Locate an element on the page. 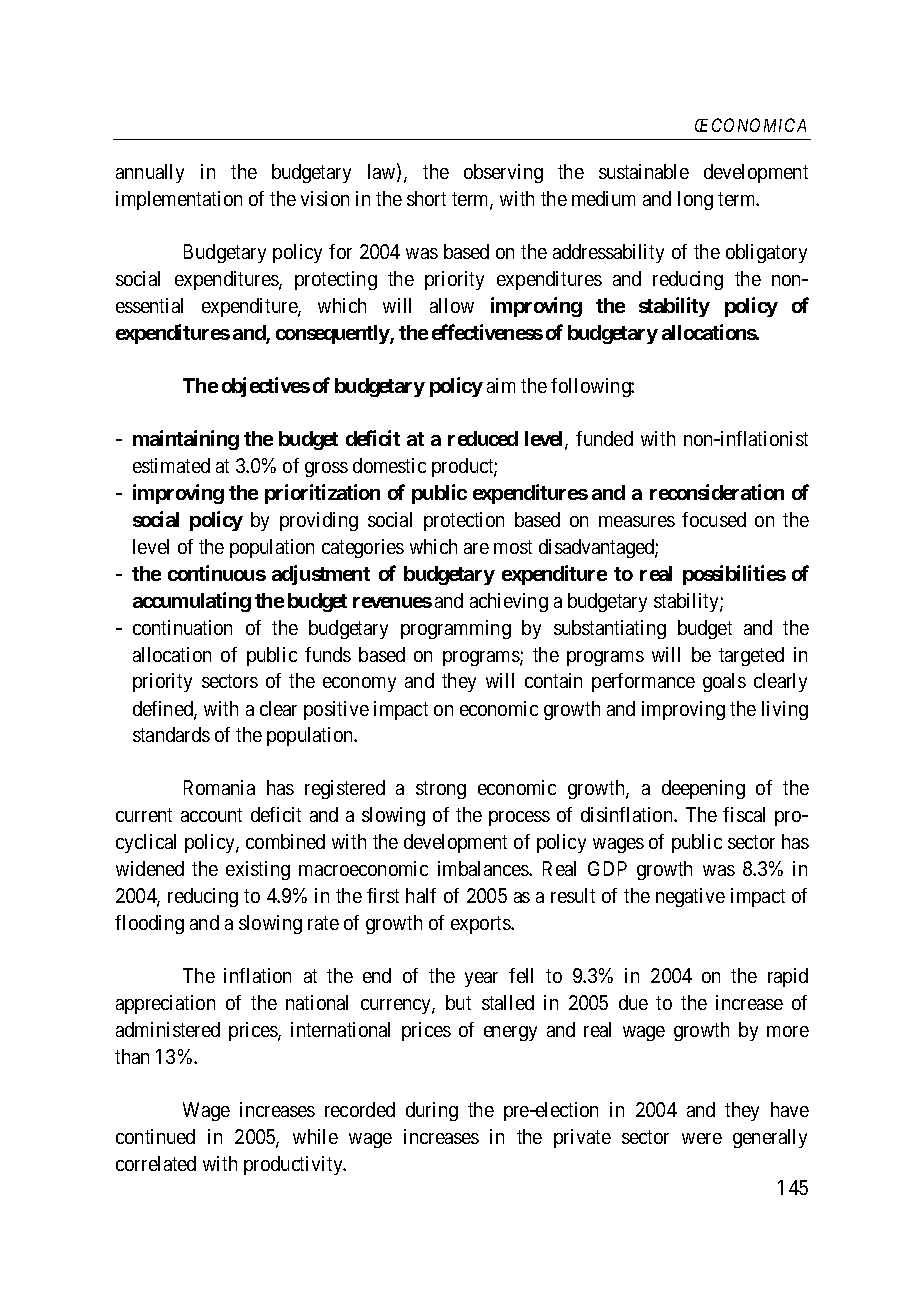 Image resolution: width=924 pixels, height=1314 pixels. short is located at coordinates (426, 198).
